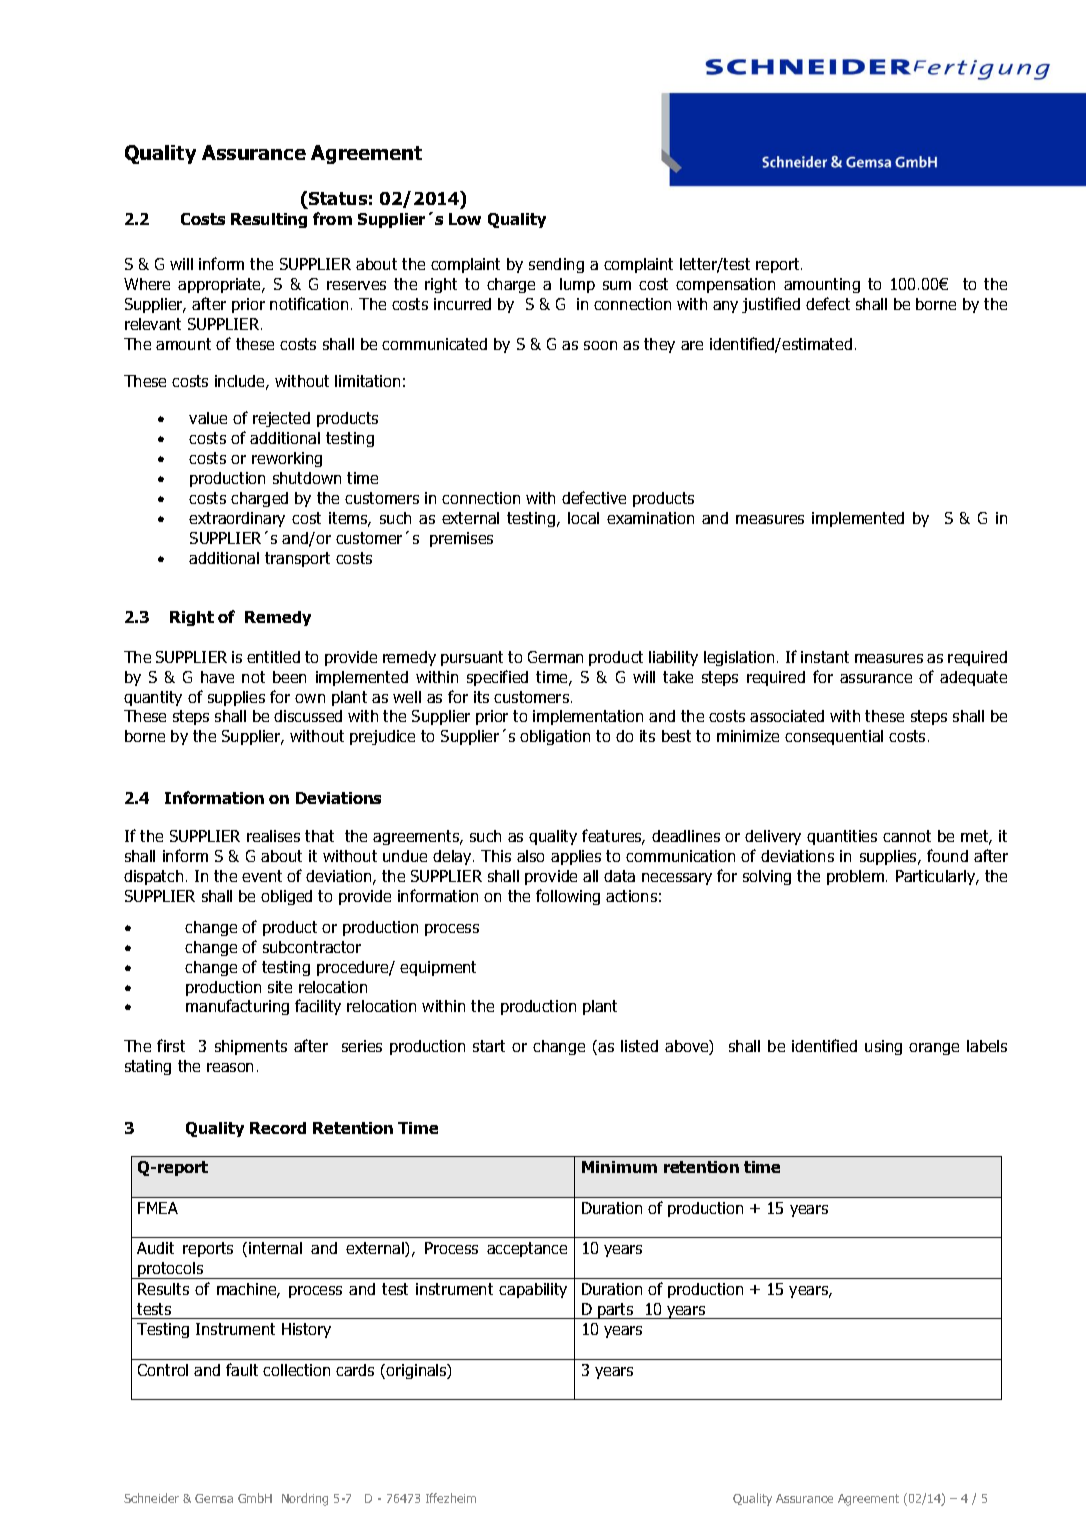 The width and height of the screenshot is (1086, 1537). I want to click on instant, so click(825, 657).
